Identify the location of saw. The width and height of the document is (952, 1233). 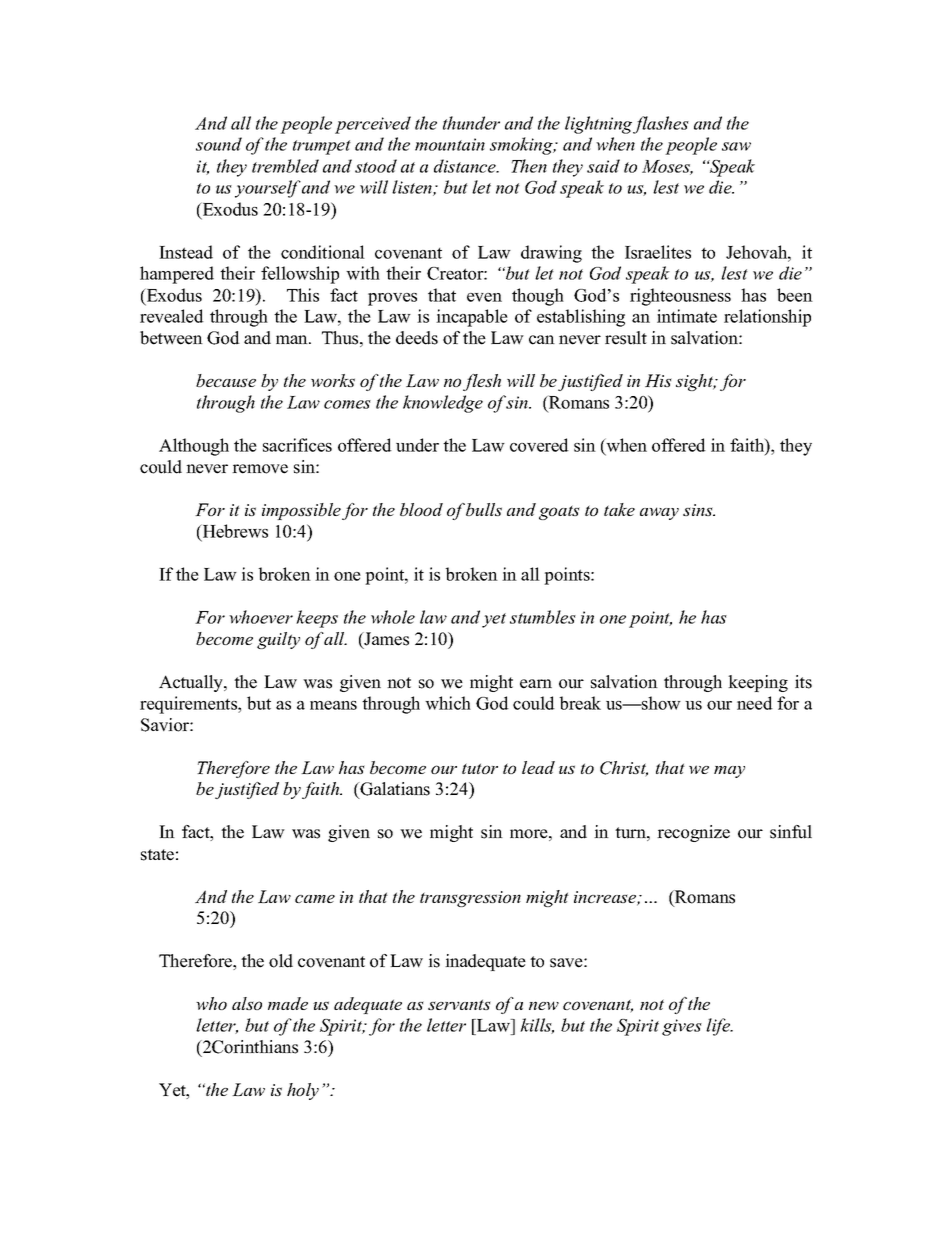
(736, 146).
